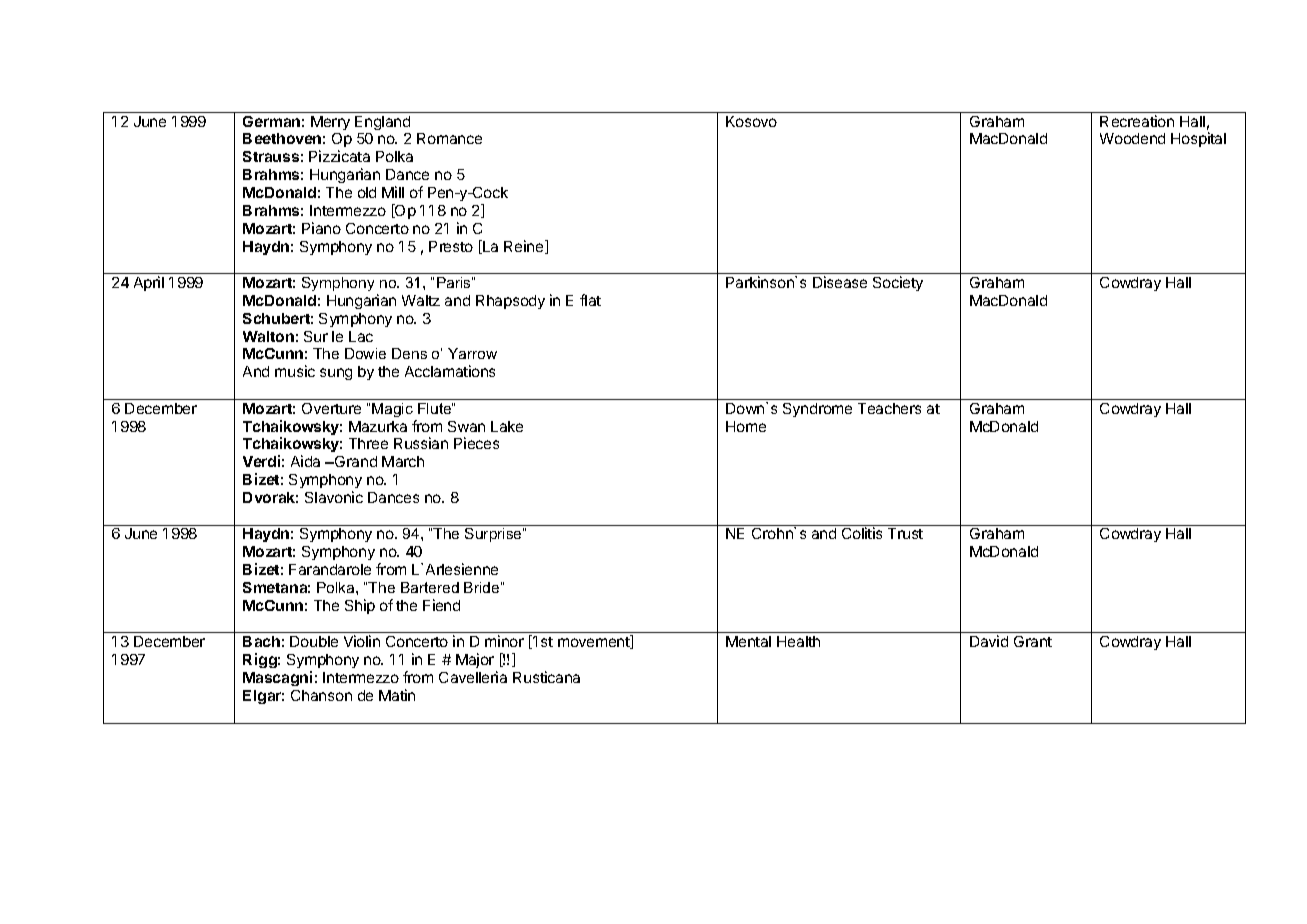 This page has width=1307, height=924. What do you see at coordinates (898, 283) in the page?
I see `Society` at bounding box center [898, 283].
